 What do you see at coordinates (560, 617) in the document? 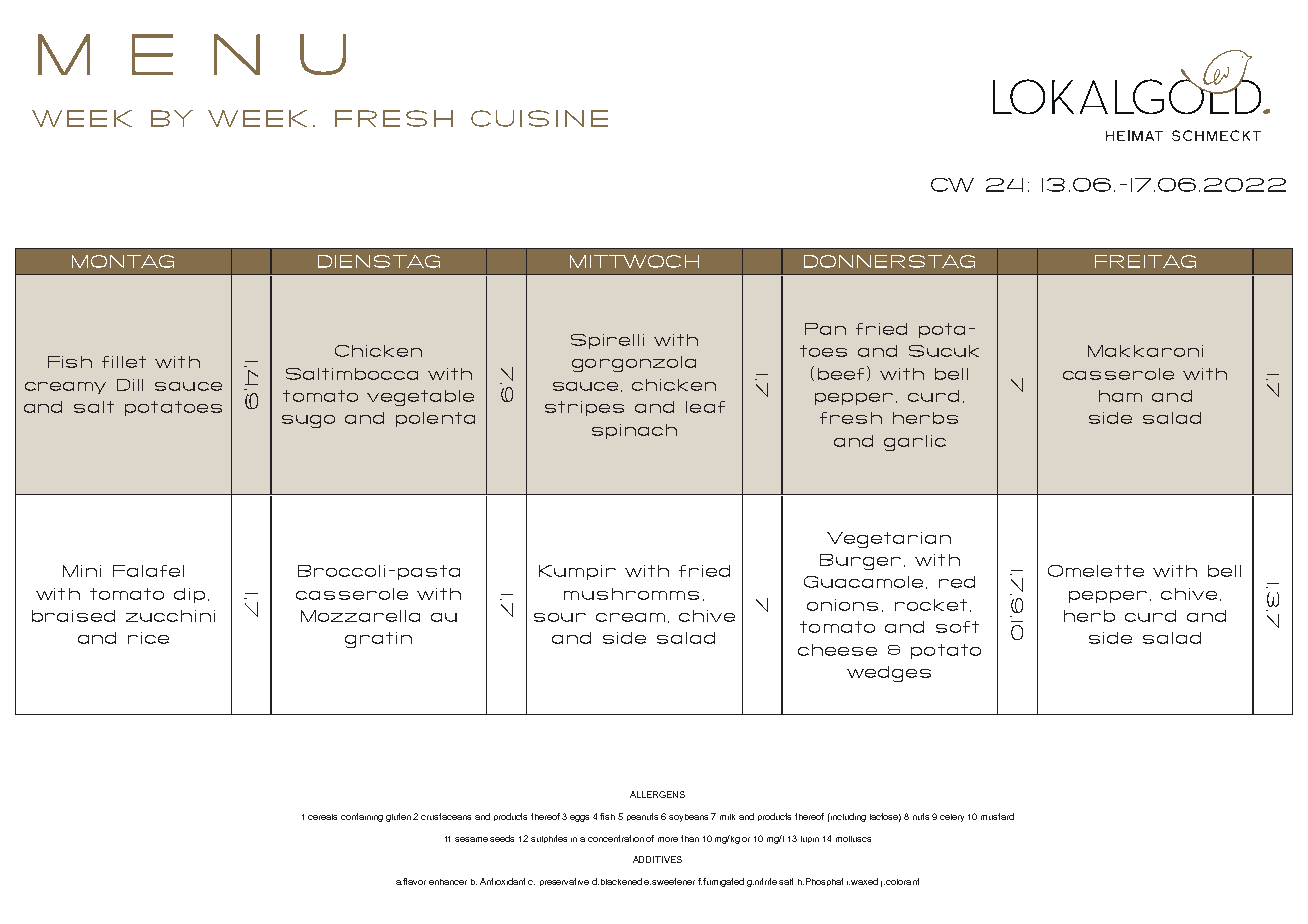
I see `sour` at bounding box center [560, 617].
